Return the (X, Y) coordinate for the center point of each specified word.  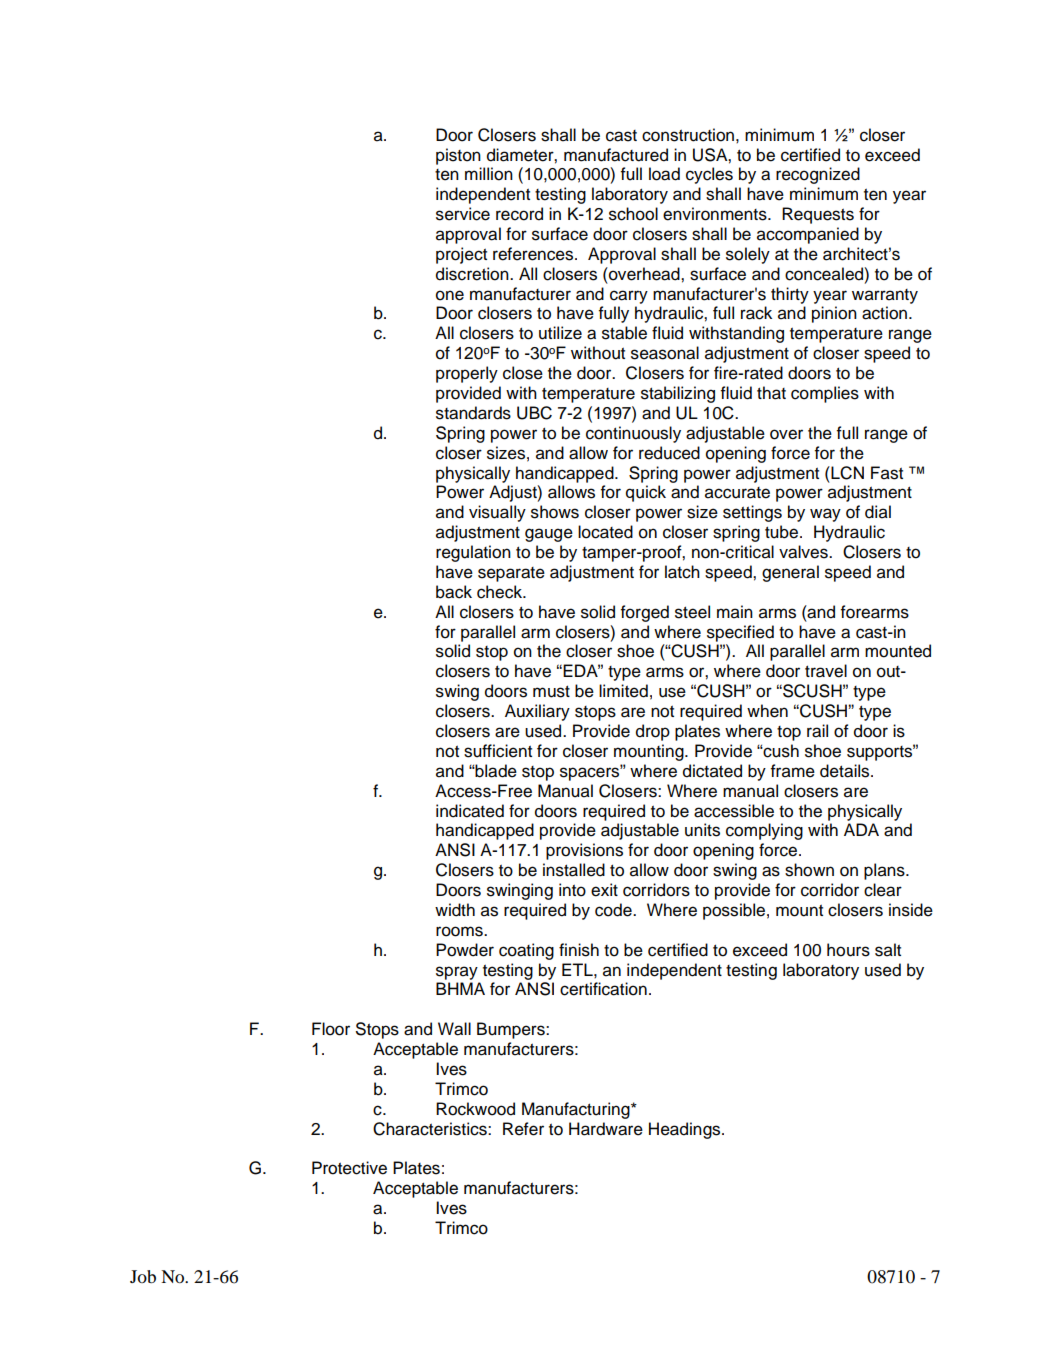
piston (458, 156)
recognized (818, 175)
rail (817, 731)
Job (143, 1276)
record (519, 214)
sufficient (498, 751)
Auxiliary (537, 712)
